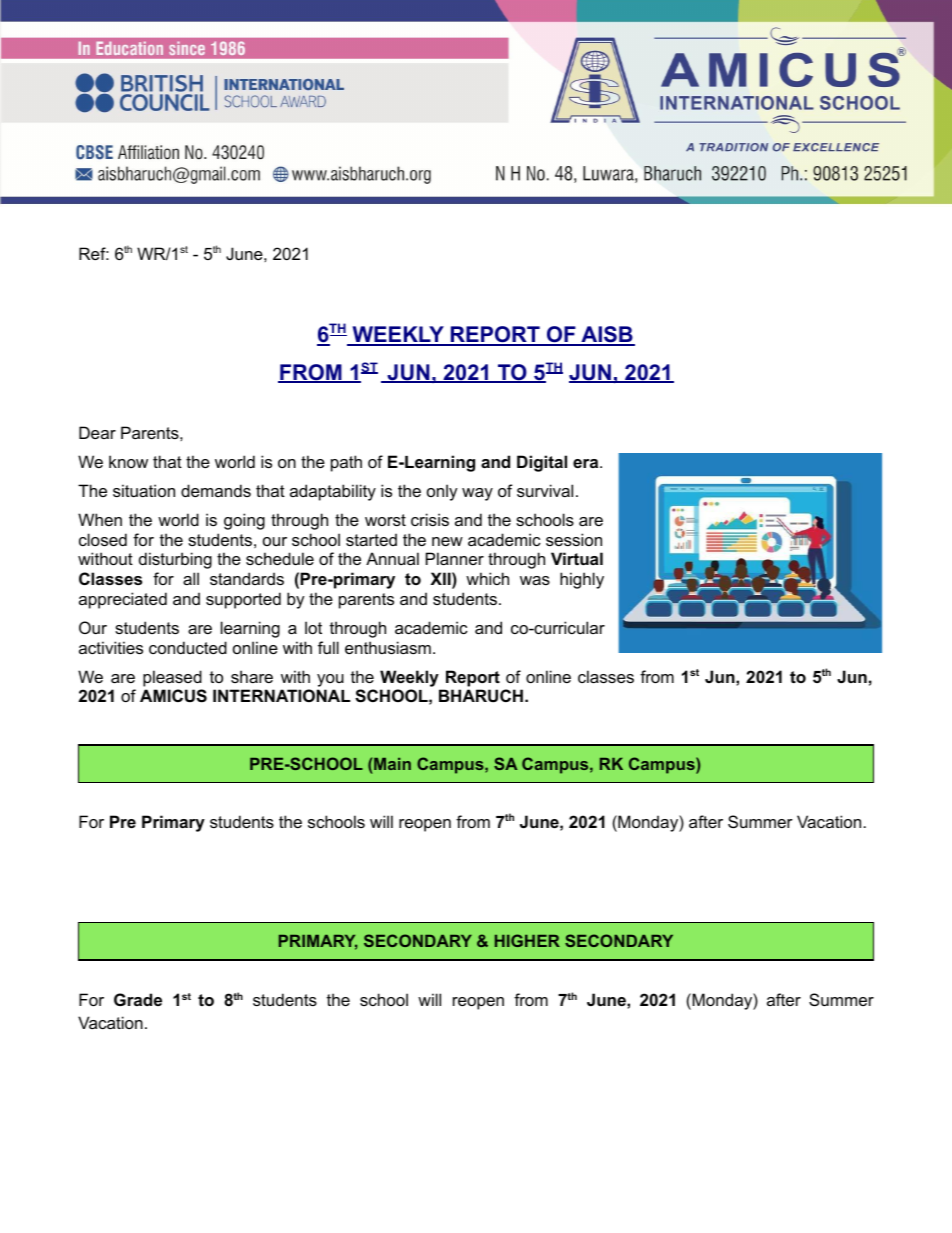 The width and height of the page is (952, 1233). What do you see at coordinates (128, 461) in the page?
I see `know` at bounding box center [128, 461].
